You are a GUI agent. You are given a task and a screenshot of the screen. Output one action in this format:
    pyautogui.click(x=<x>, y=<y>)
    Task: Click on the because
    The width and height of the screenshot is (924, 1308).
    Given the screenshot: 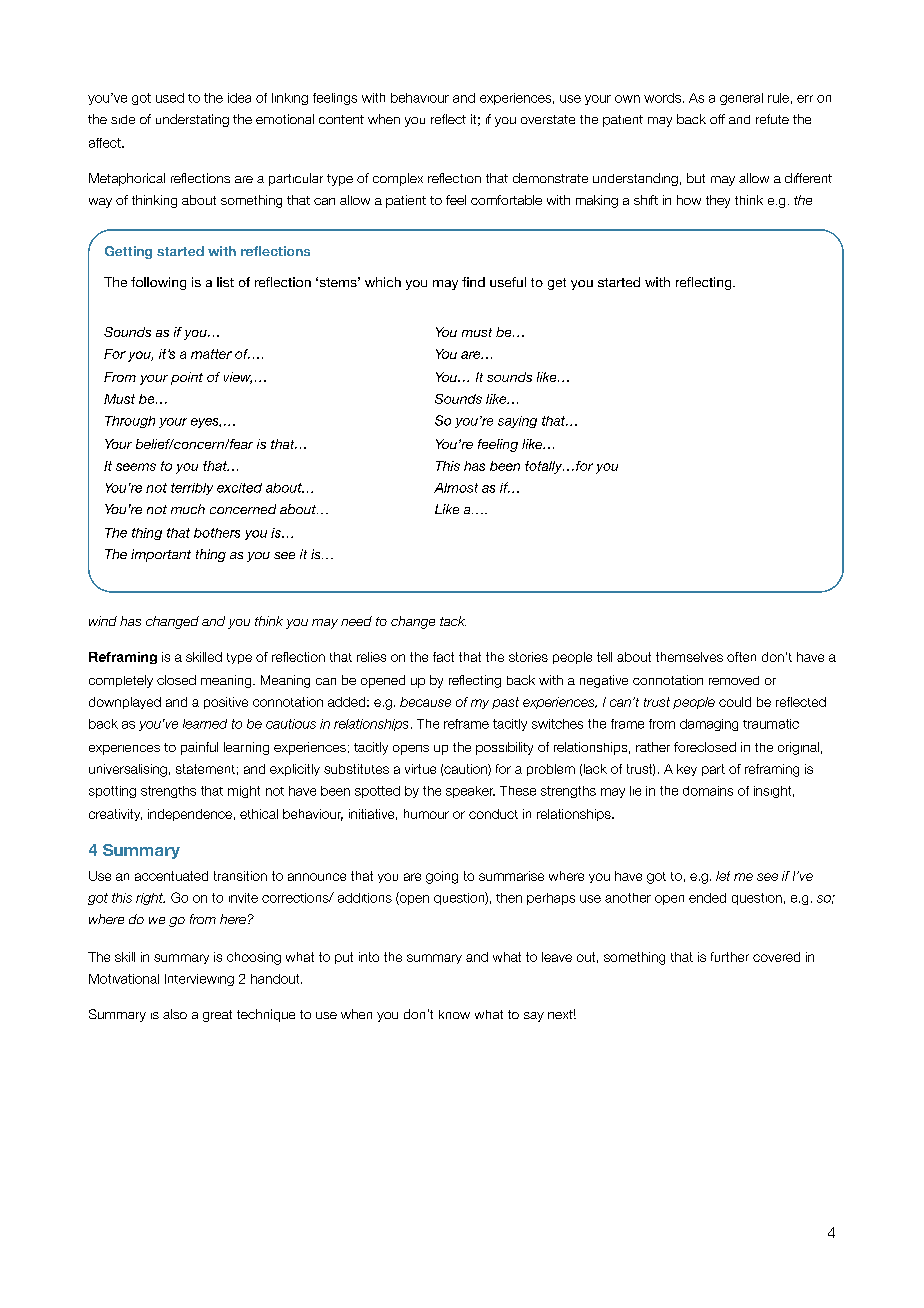 What is the action you would take?
    pyautogui.click(x=425, y=702)
